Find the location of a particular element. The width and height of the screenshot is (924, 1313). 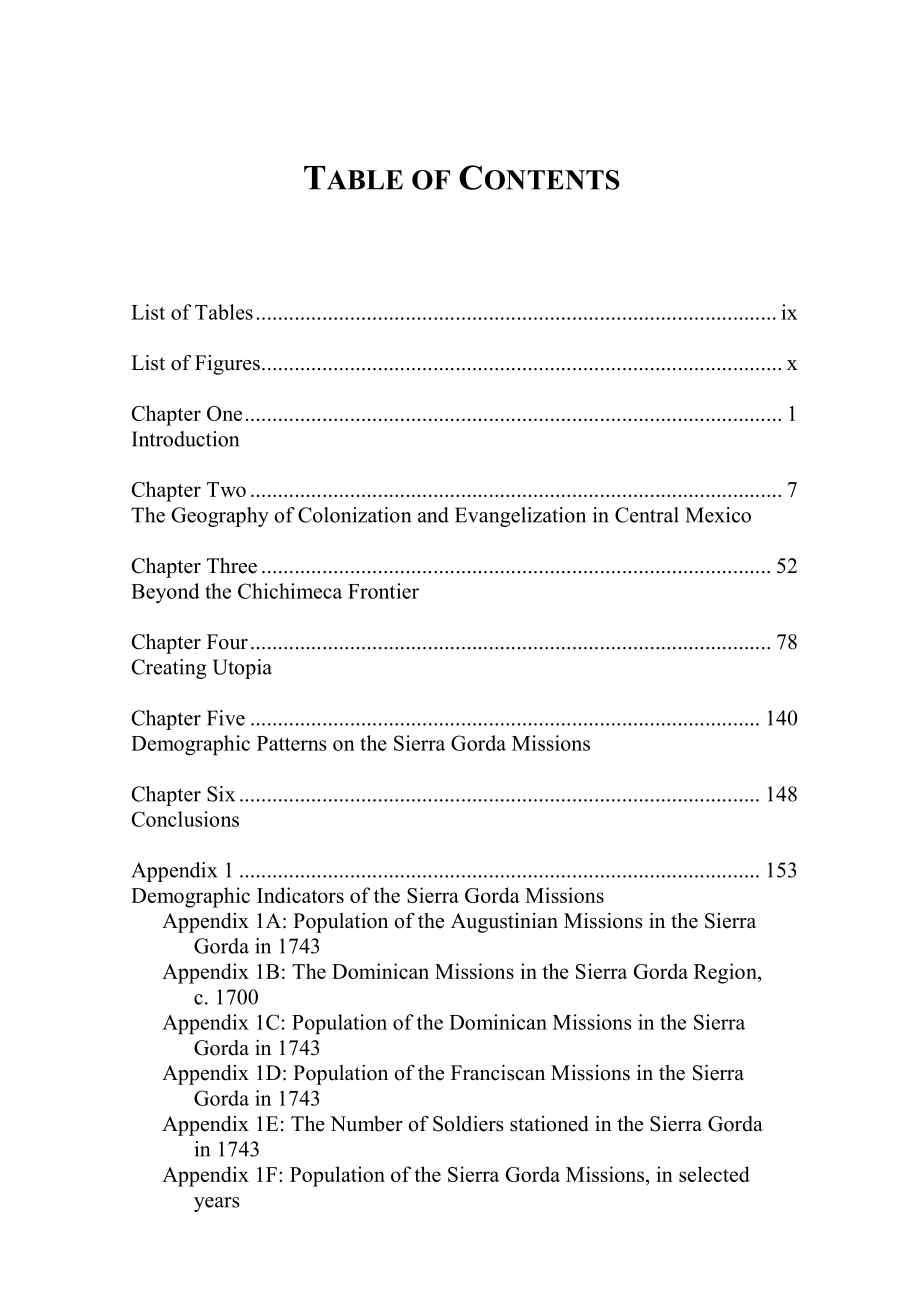

and is located at coordinates (433, 515).
